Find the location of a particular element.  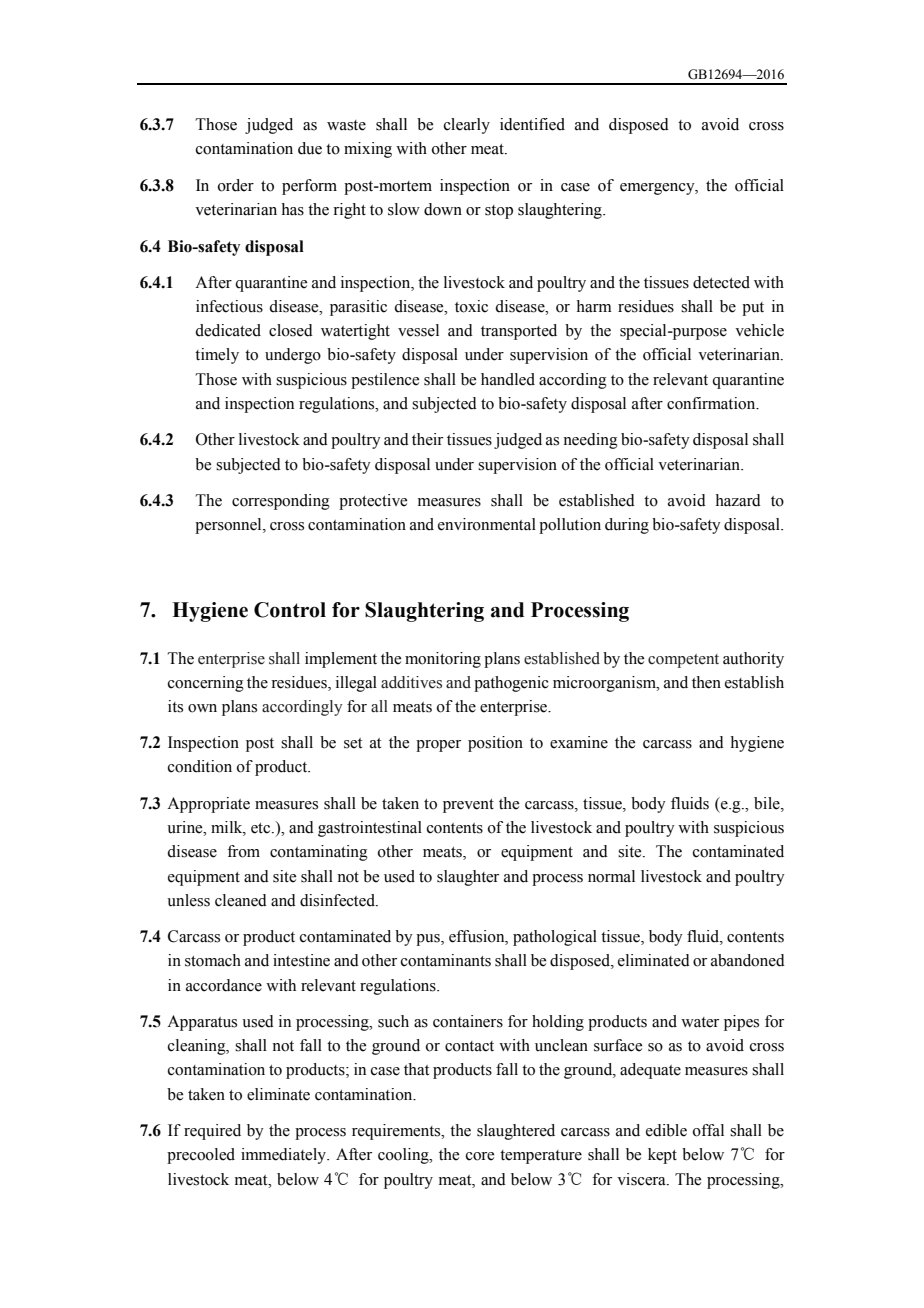

competent is located at coordinates (683, 661).
